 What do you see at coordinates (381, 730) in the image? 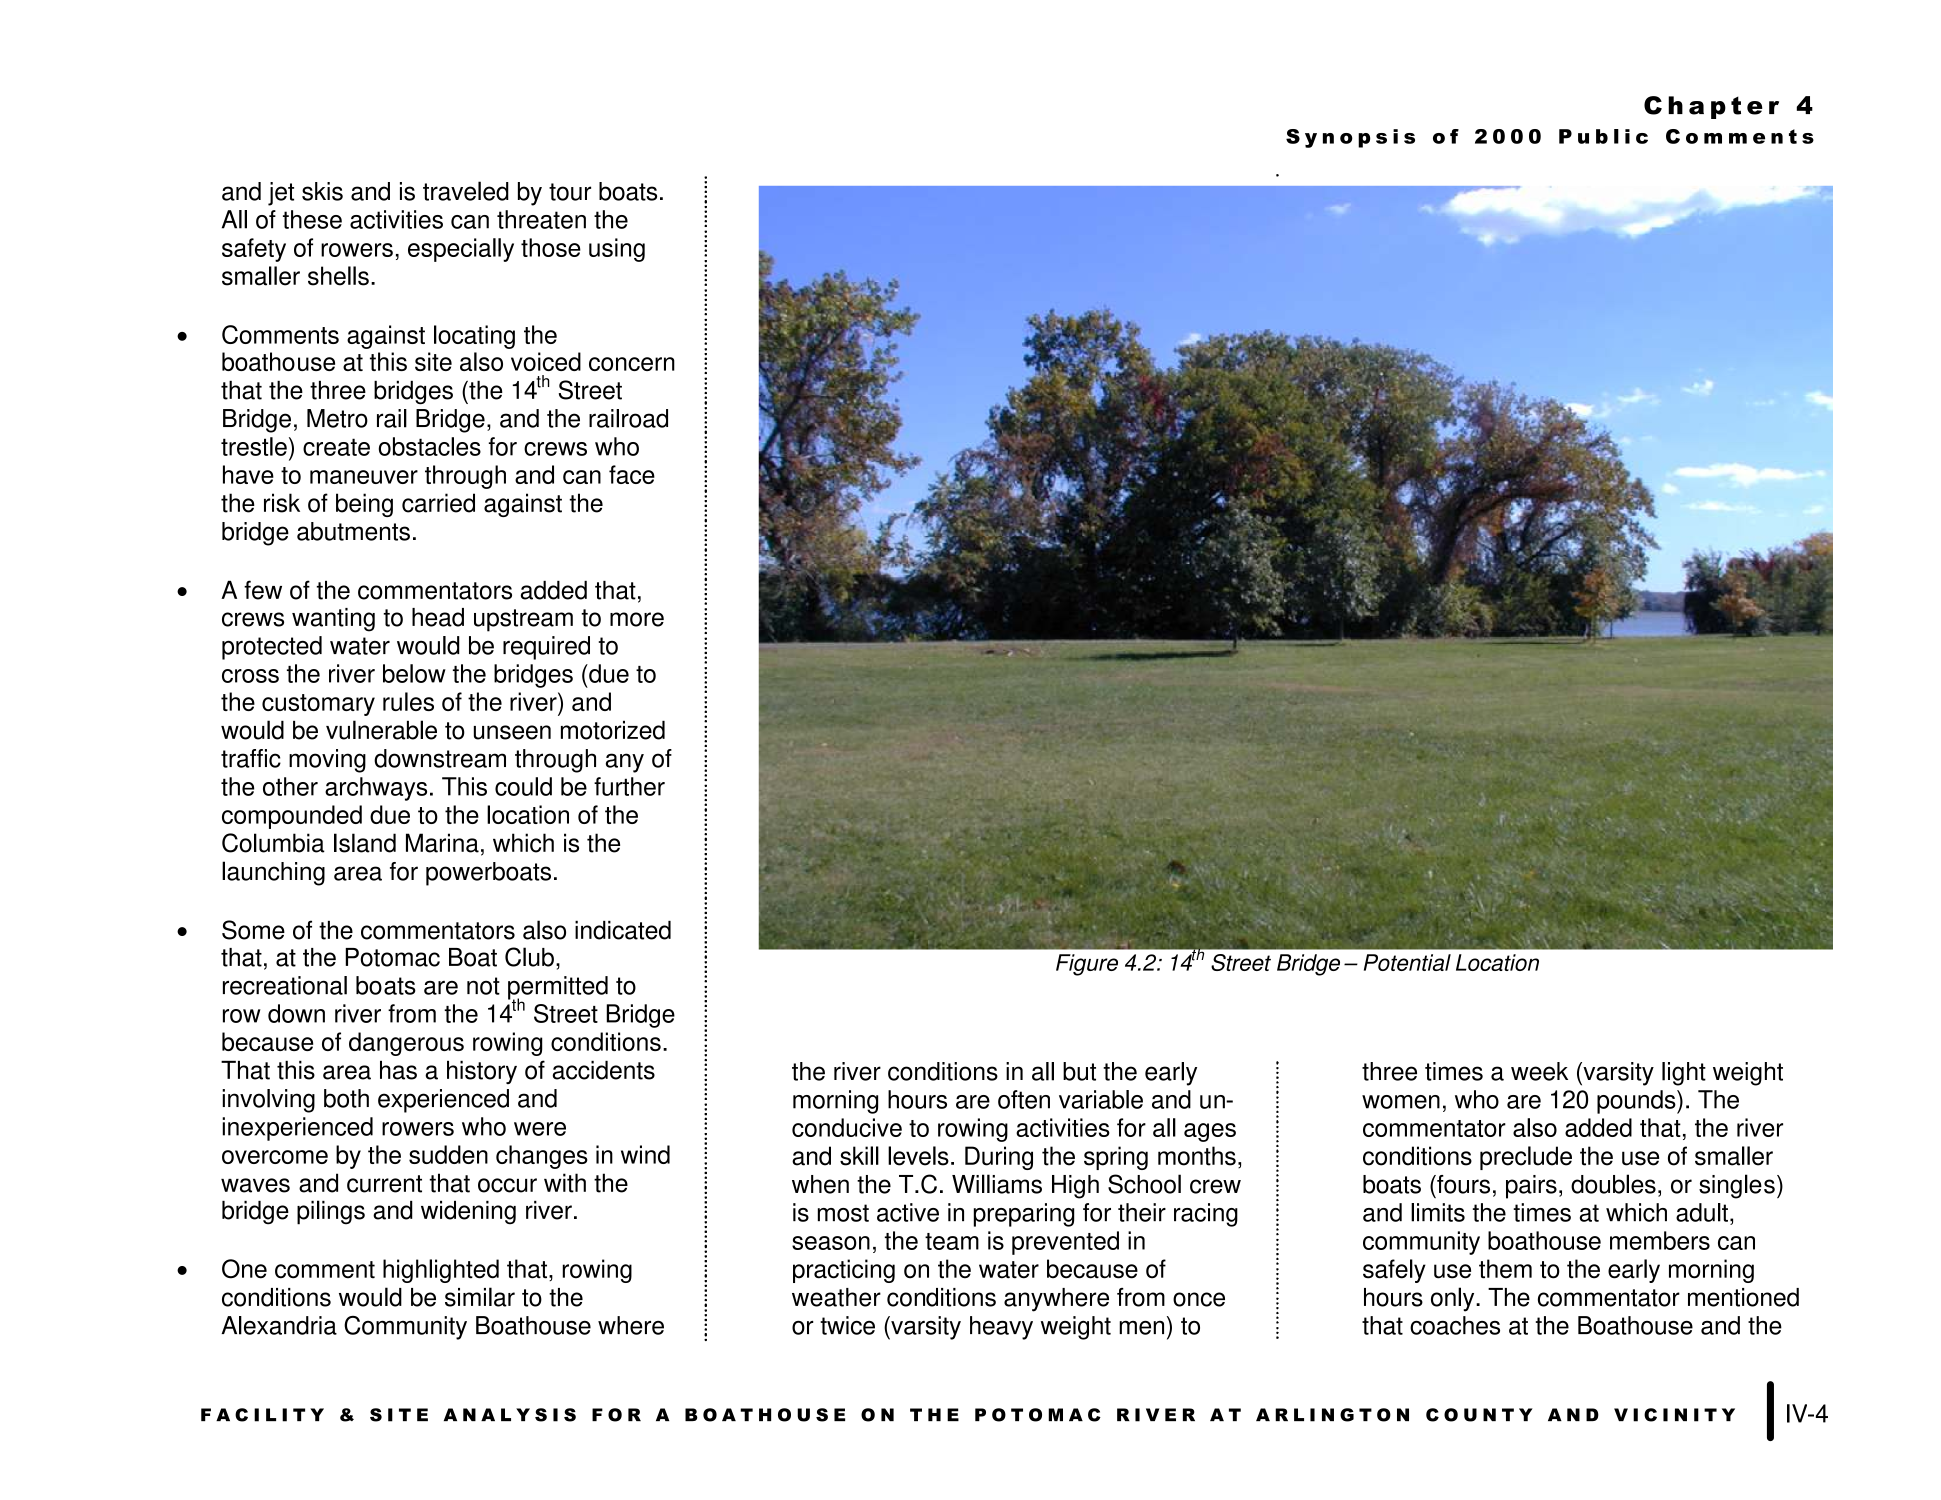
I see `vulnerable` at bounding box center [381, 730].
